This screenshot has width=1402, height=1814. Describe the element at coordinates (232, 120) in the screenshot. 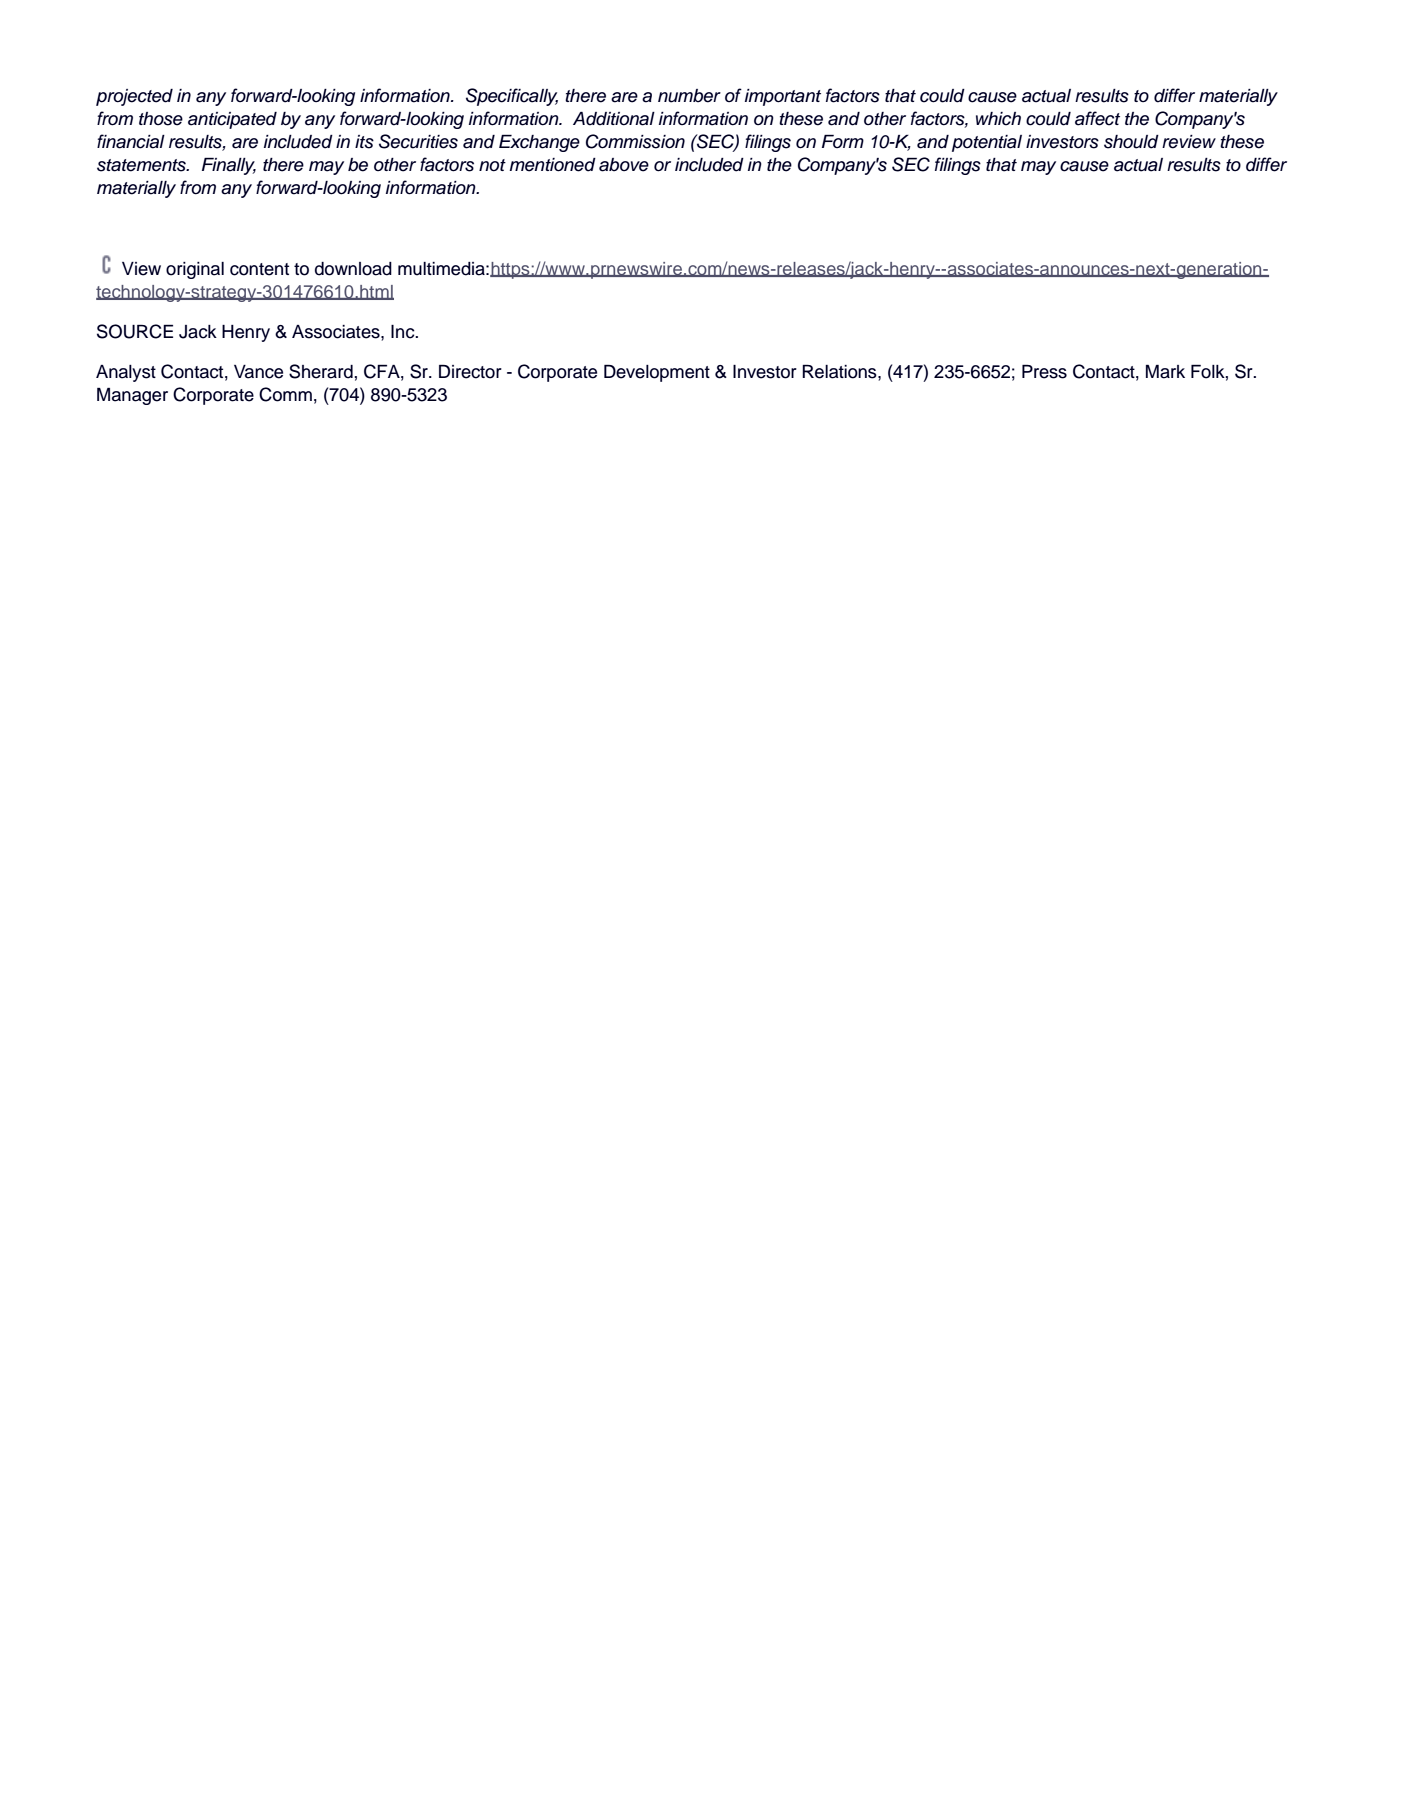

I see `anticipated` at that location.
